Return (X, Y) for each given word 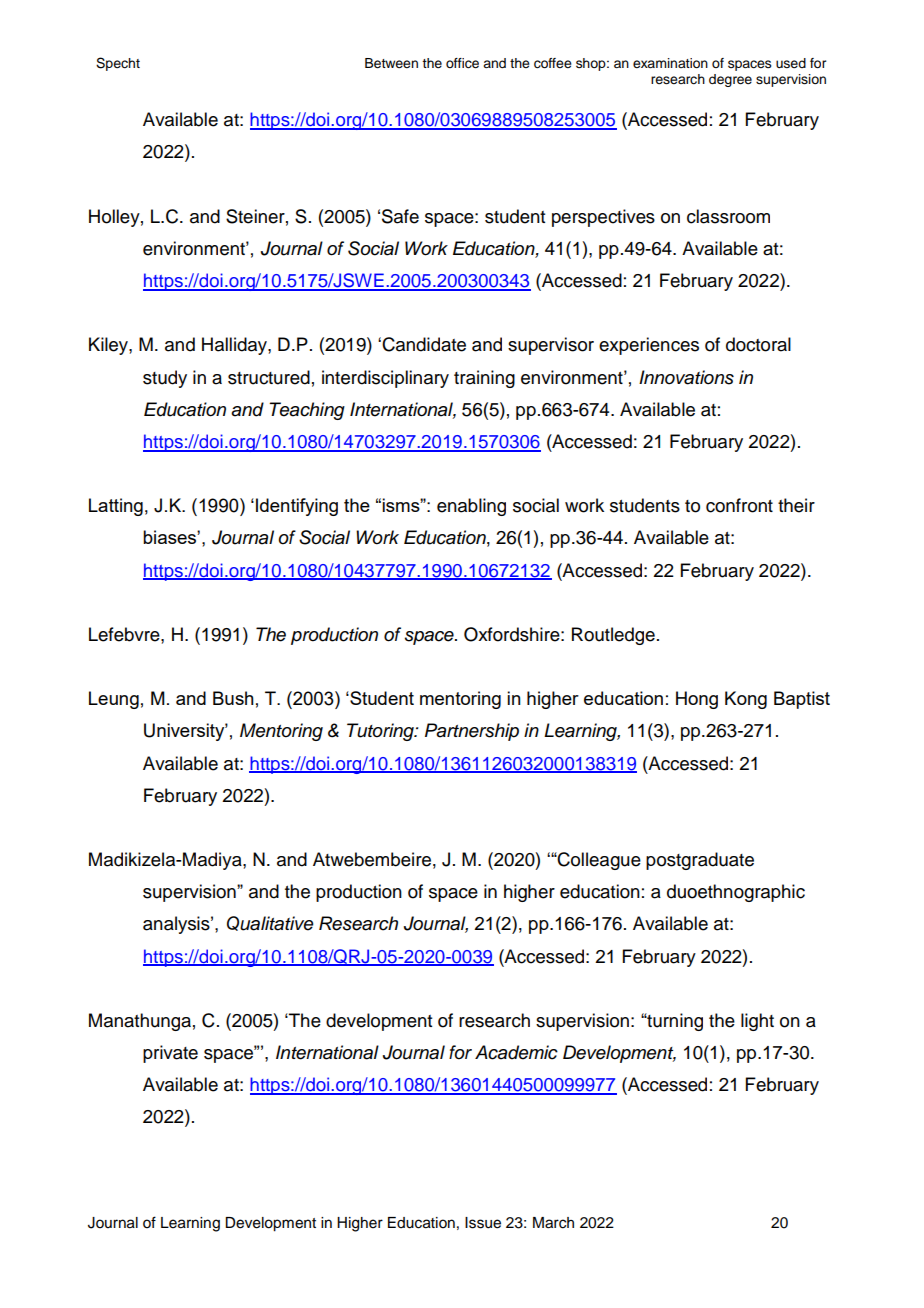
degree (730, 80)
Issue (483, 1223)
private (170, 1054)
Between (391, 63)
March (553, 1223)
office (462, 63)
